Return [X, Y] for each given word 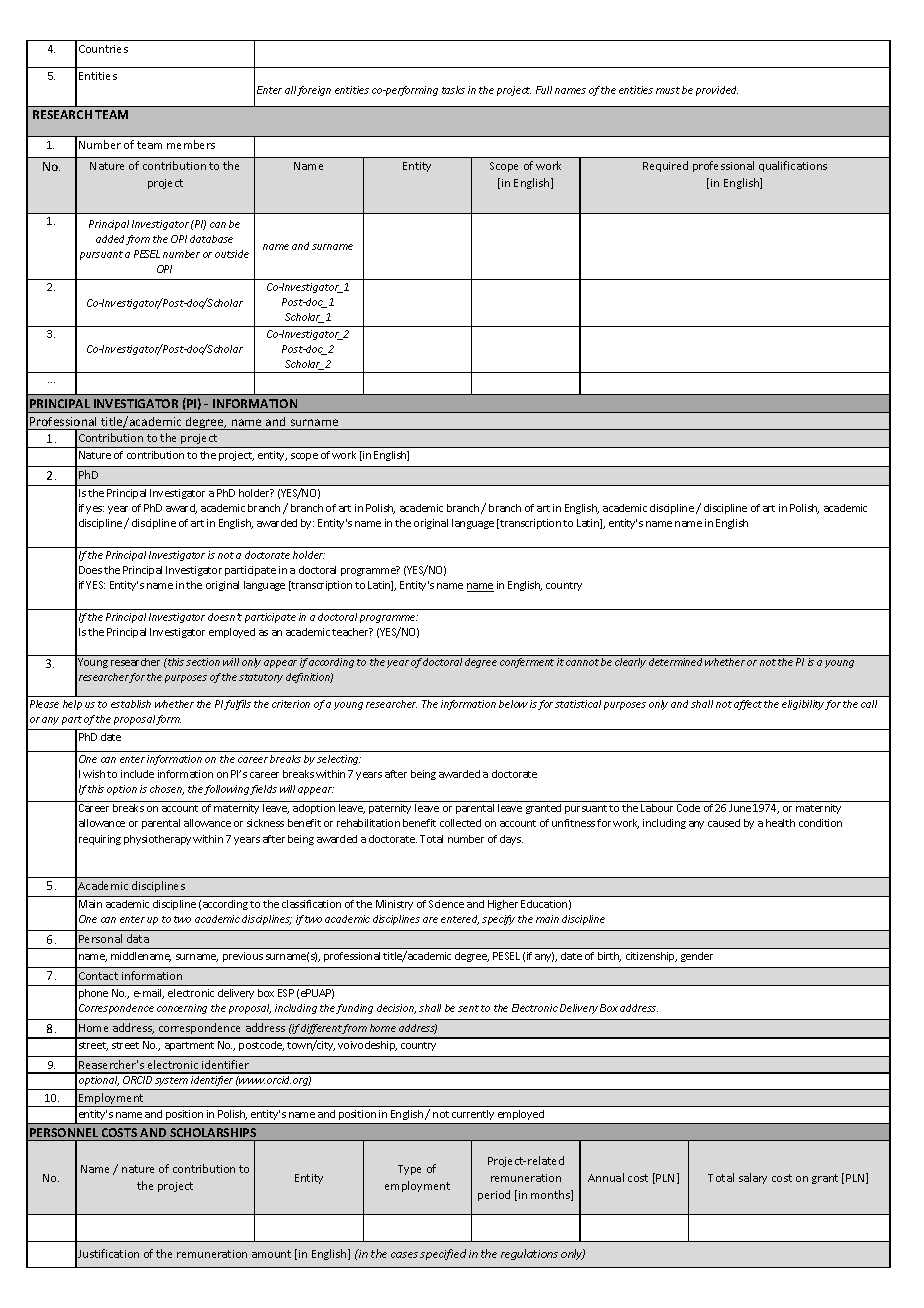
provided [717, 91]
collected [460, 823]
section [203, 662]
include [137, 774]
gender [697, 957]
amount [271, 1254]
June [740, 808]
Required [665, 166]
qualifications [793, 166]
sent [468, 1008]
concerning [182, 1009]
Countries [103, 49]
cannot [582, 662]
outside [232, 254]
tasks [453, 90]
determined [675, 662]
